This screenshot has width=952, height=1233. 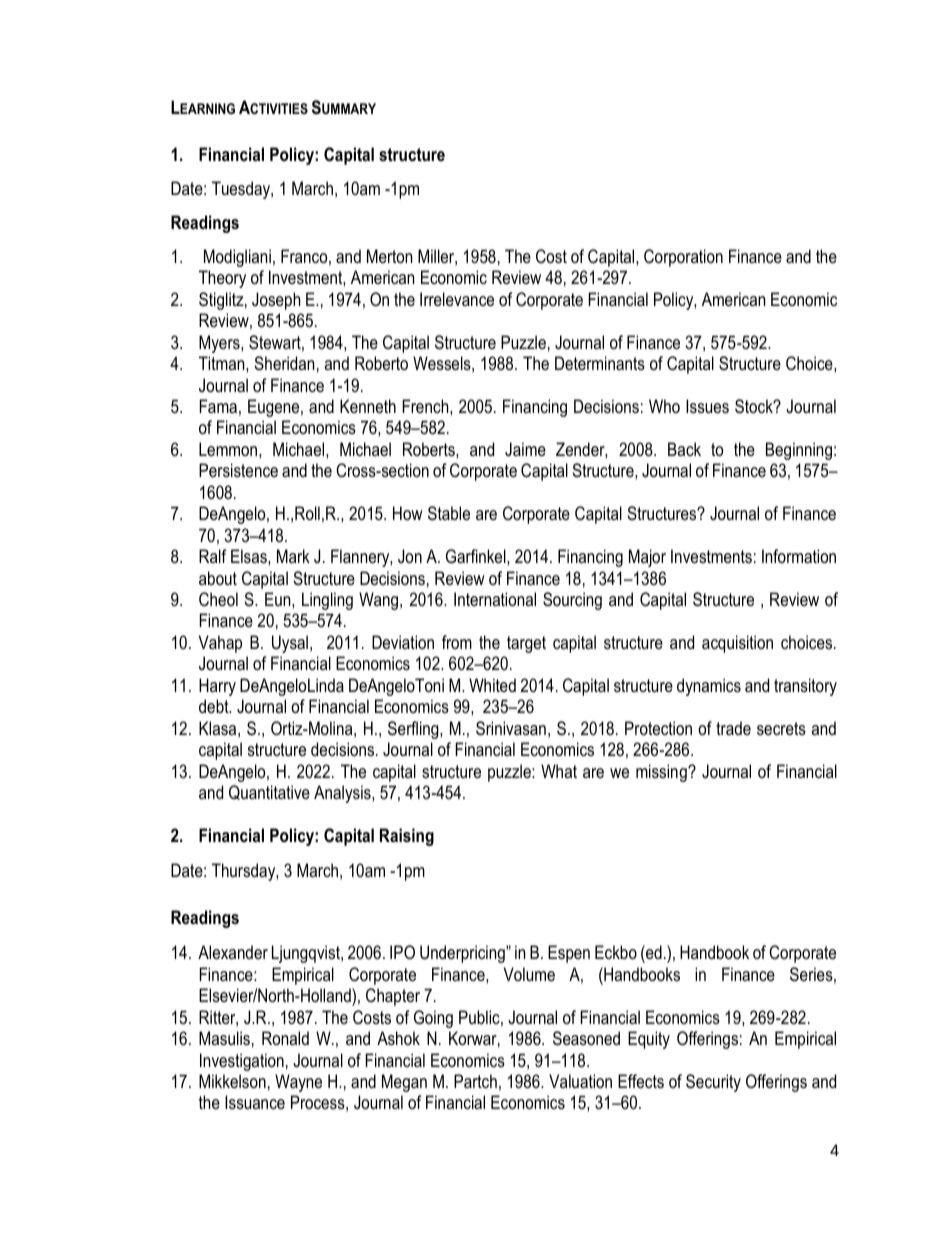 I want to click on Harry, so click(x=217, y=687).
